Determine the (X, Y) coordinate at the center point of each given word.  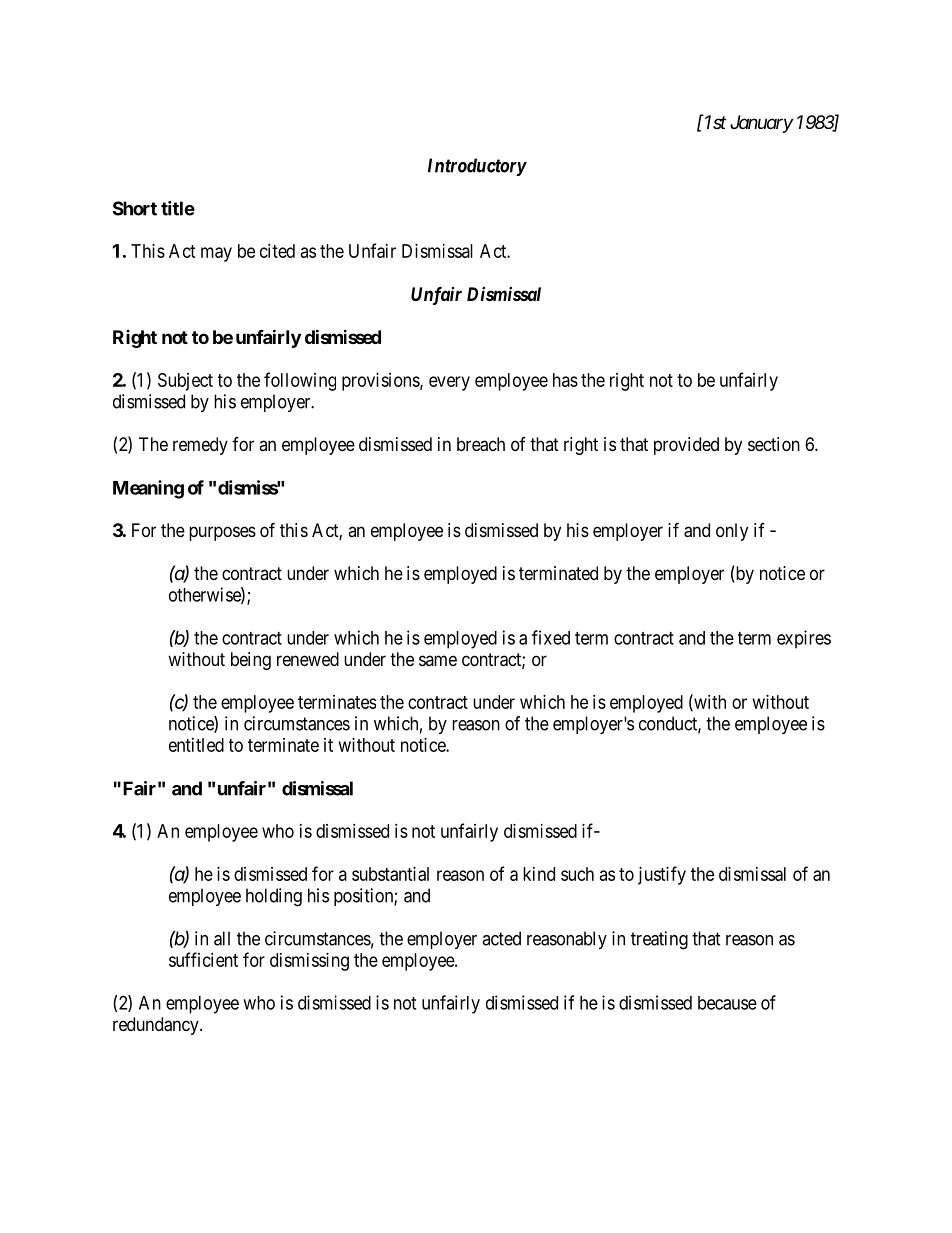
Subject (185, 382)
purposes (222, 533)
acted (501, 938)
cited (277, 251)
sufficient (203, 959)
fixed (551, 637)
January (761, 124)
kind (539, 874)
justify (662, 875)
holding (274, 897)
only (732, 532)
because (727, 1003)
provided (686, 446)
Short (135, 208)
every (449, 383)
